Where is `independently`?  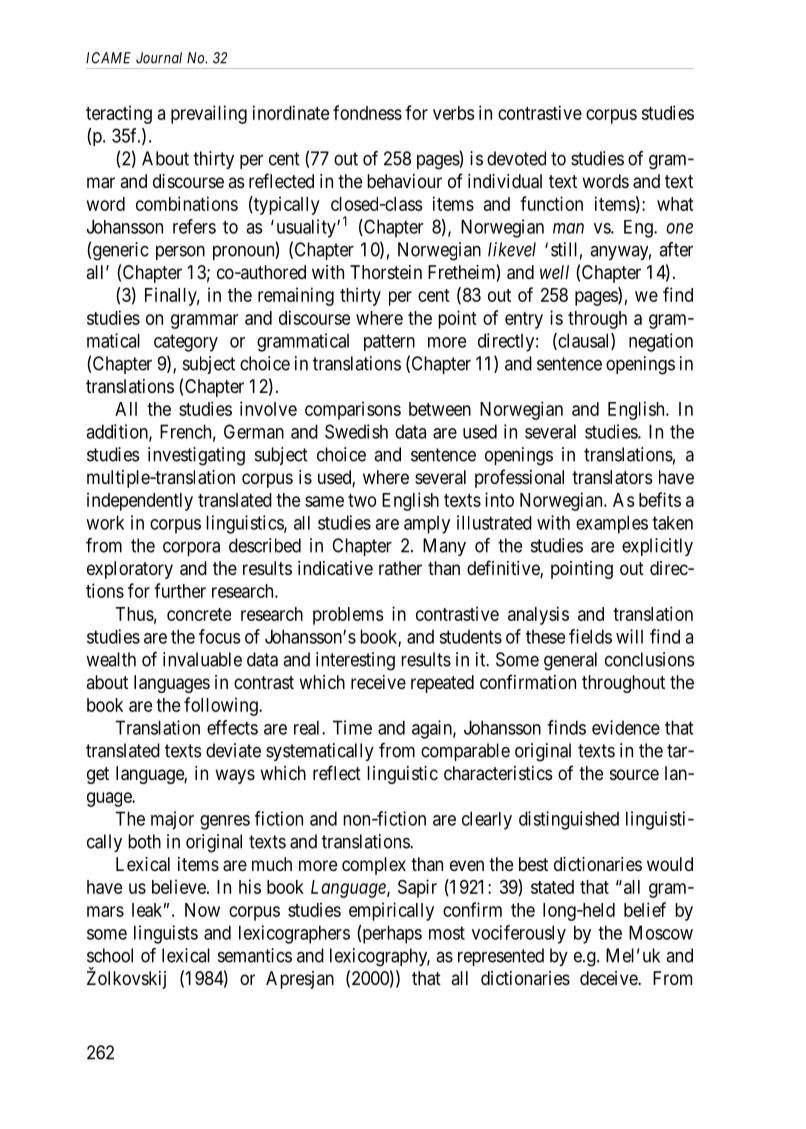
independently is located at coordinates (140, 501).
